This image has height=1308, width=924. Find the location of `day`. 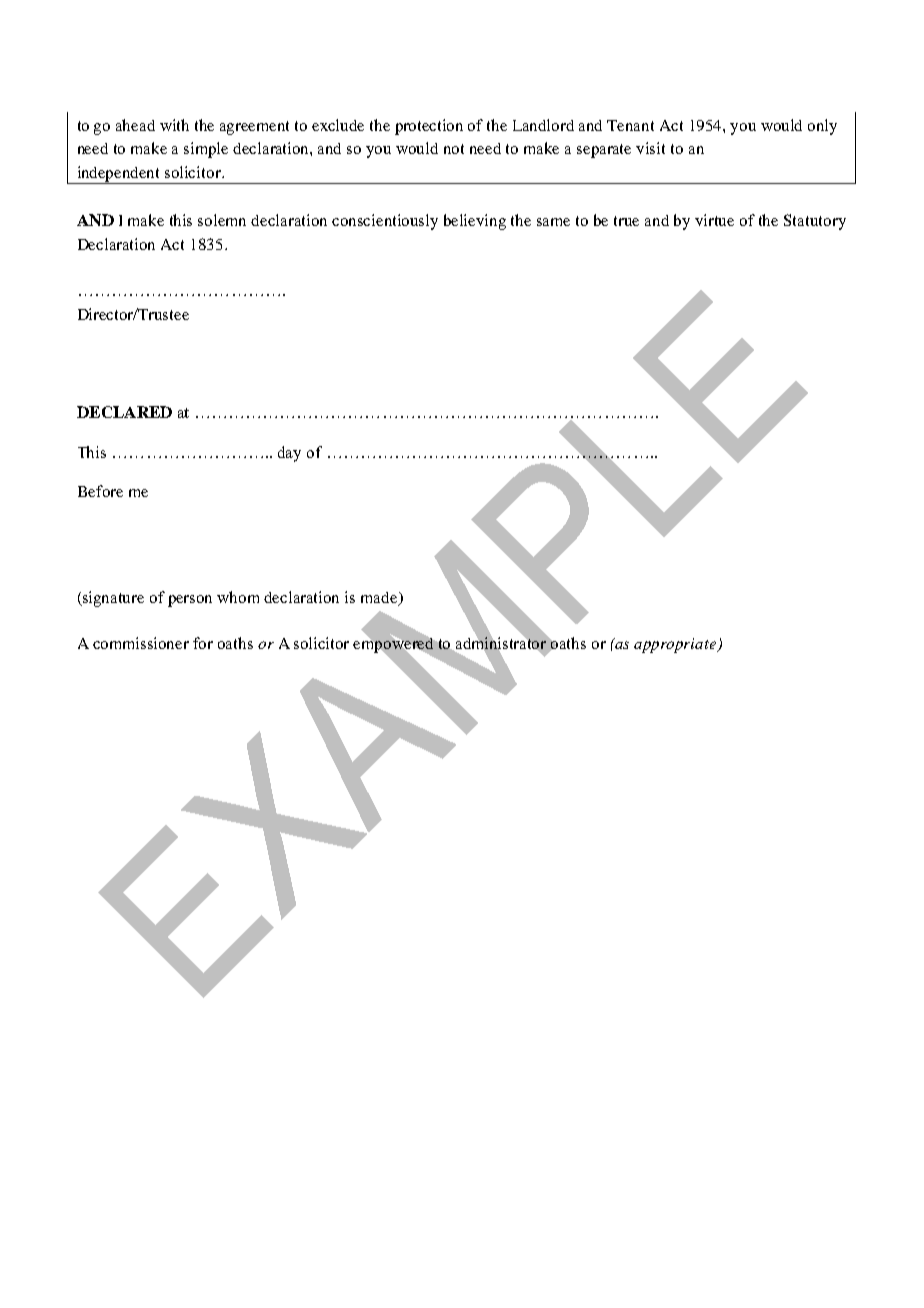

day is located at coordinates (289, 454).
